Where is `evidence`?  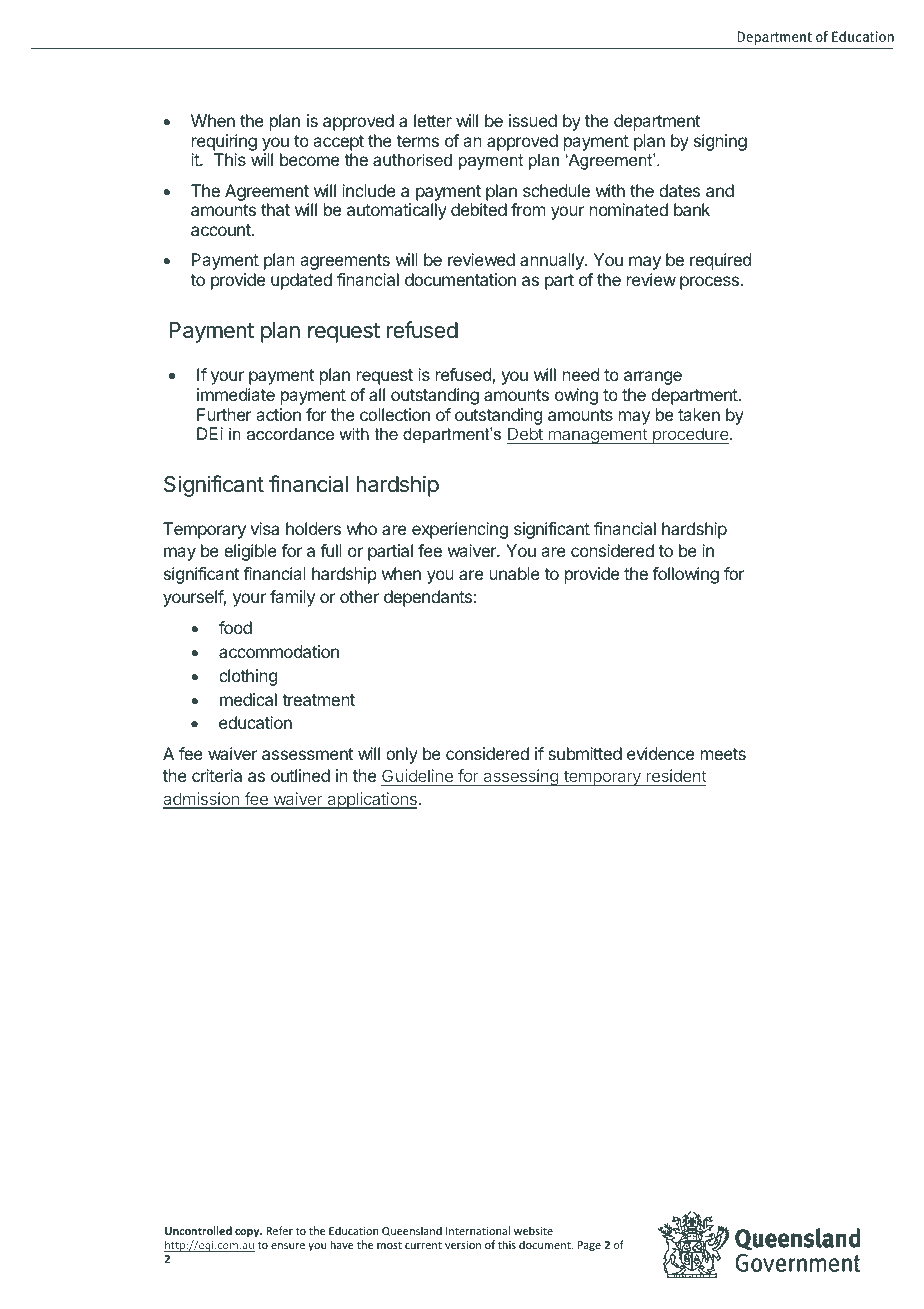 evidence is located at coordinates (660, 753).
